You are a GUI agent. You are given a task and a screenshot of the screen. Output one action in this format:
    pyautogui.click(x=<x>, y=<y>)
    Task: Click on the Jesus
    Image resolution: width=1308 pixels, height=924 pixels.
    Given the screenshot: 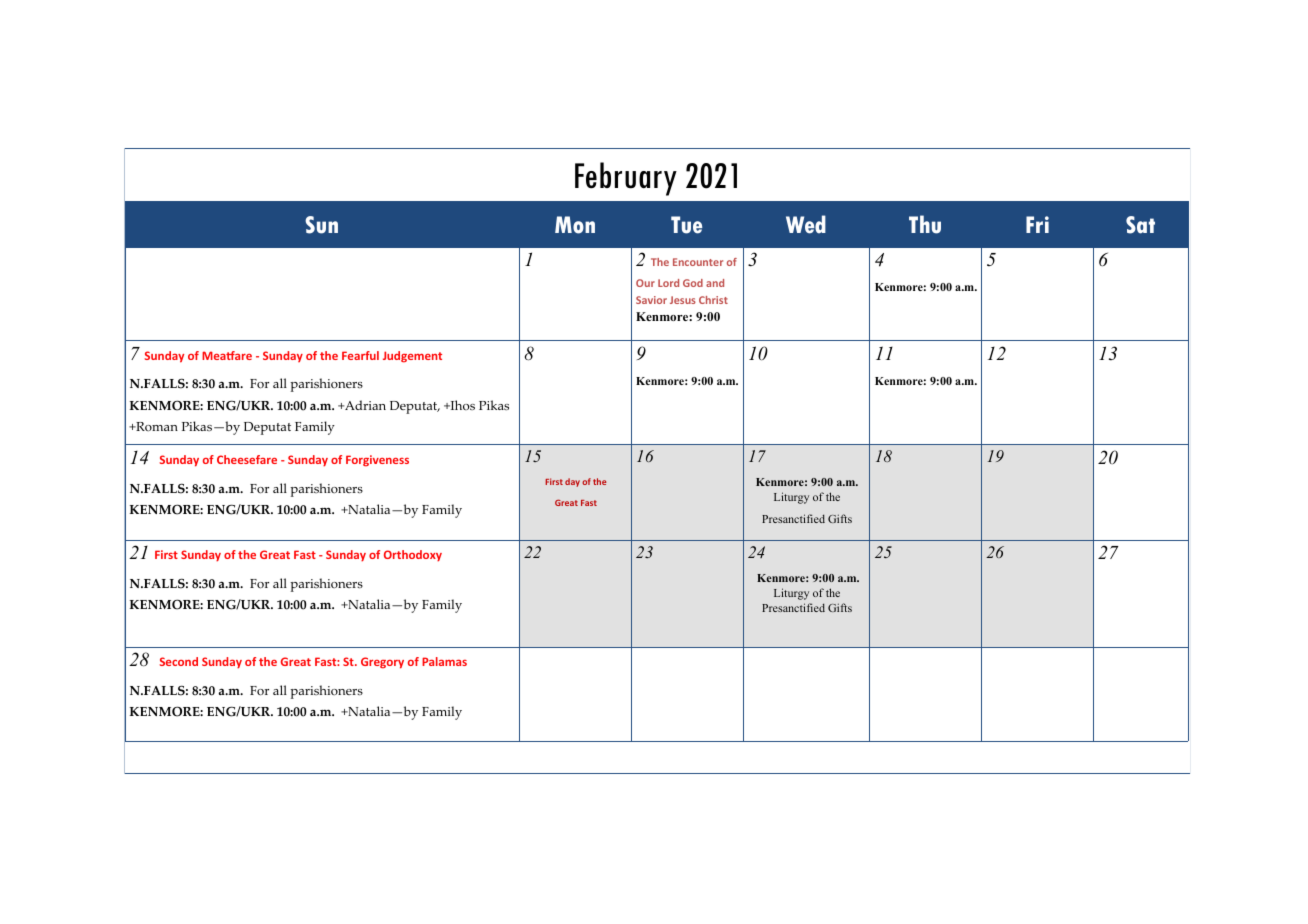 What is the action you would take?
    pyautogui.click(x=683, y=300)
